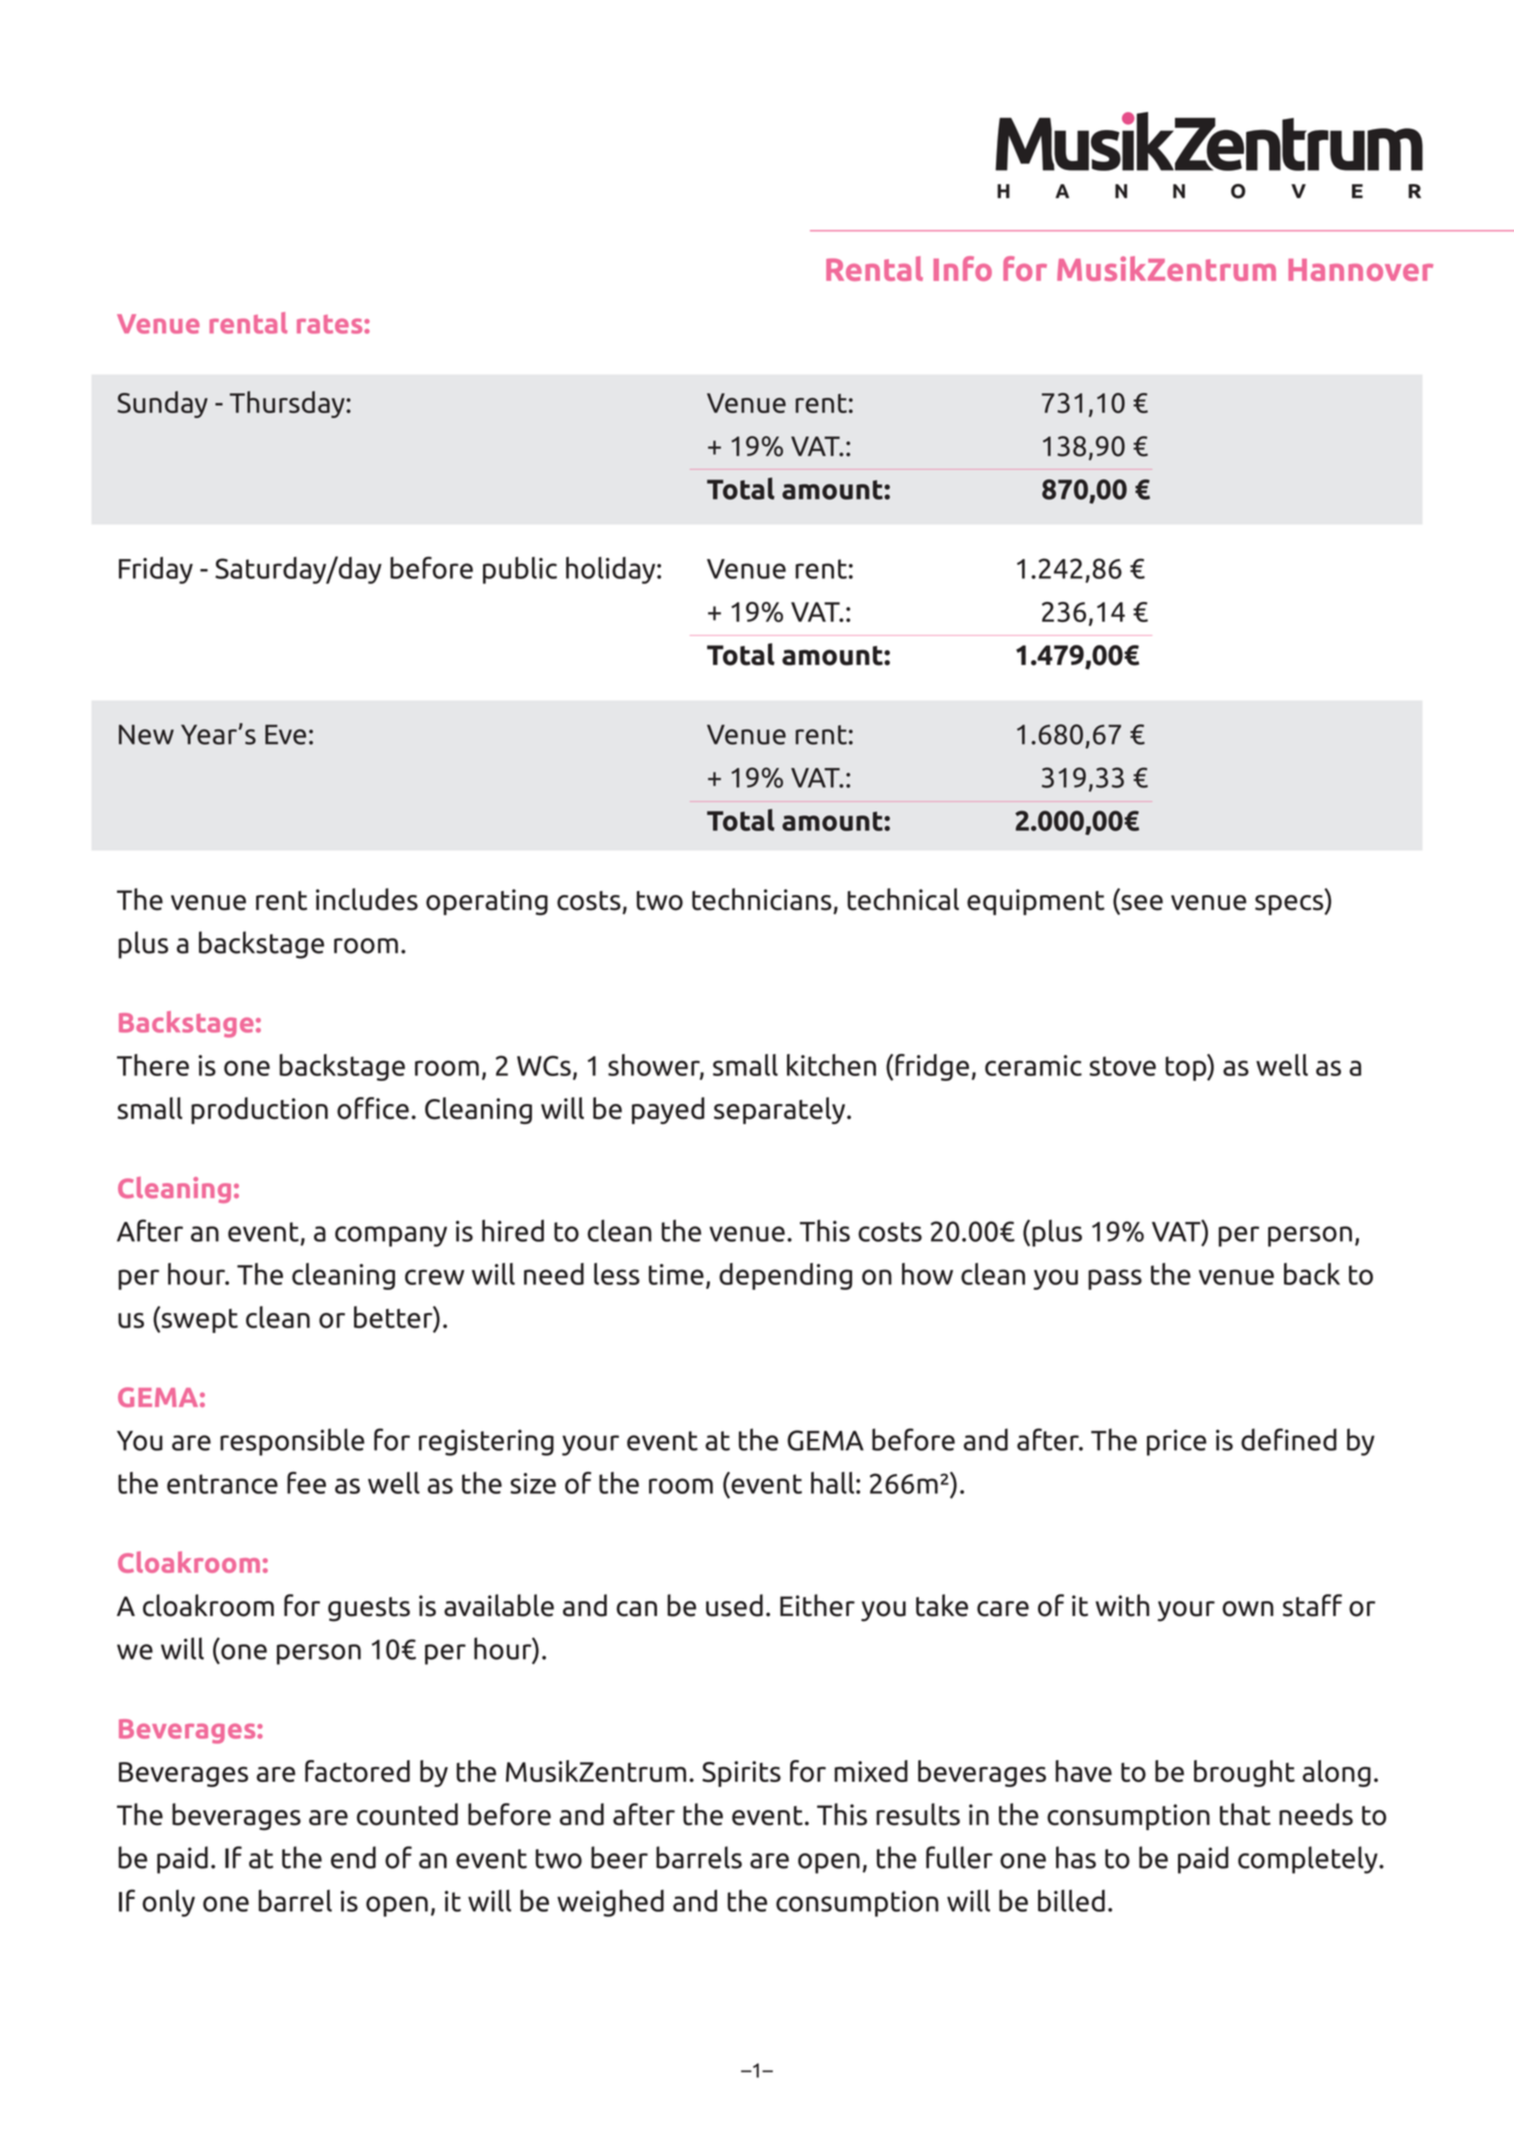  I want to click on rates, so click(331, 324).
